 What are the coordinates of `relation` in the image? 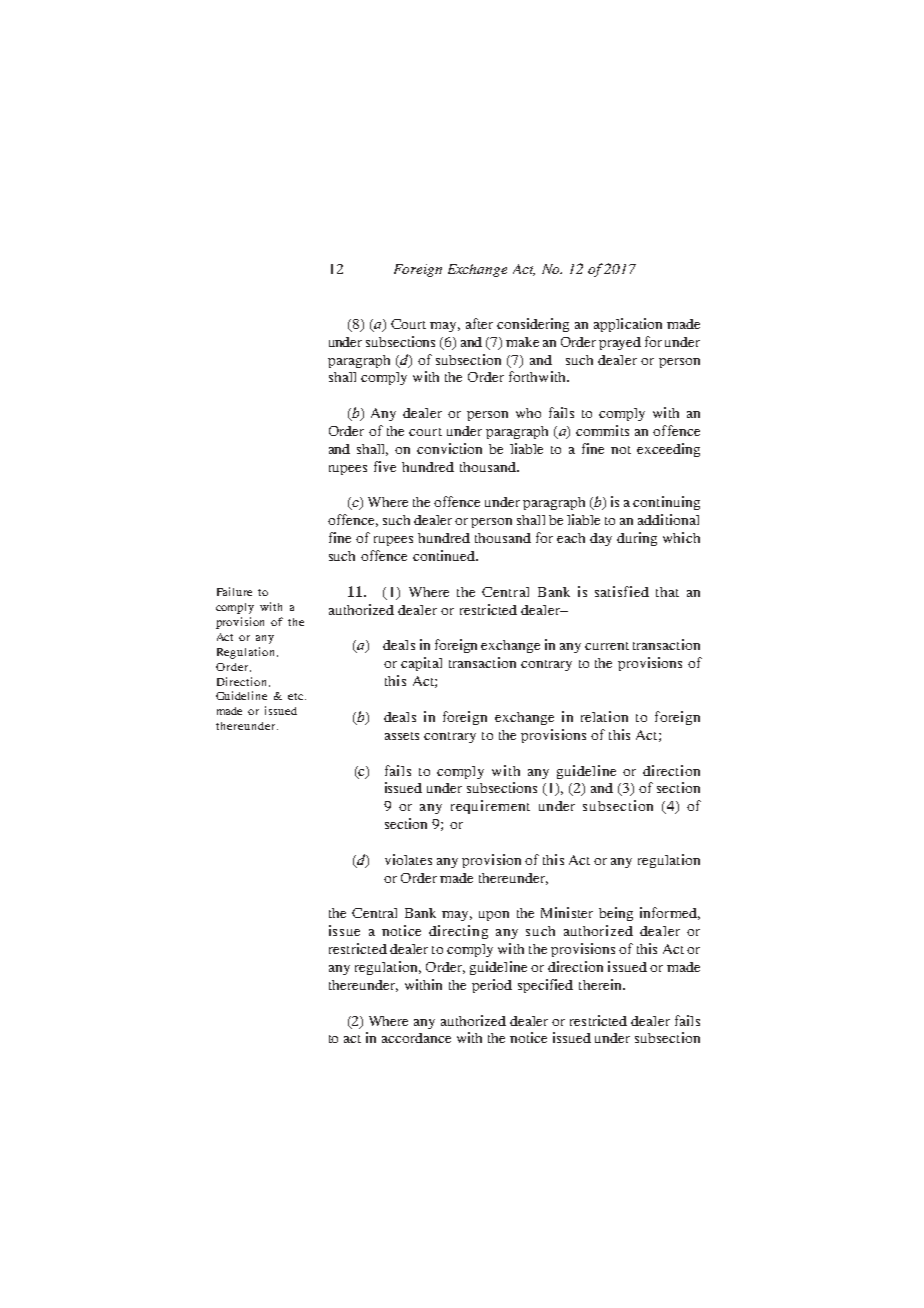 It's located at (604, 716).
